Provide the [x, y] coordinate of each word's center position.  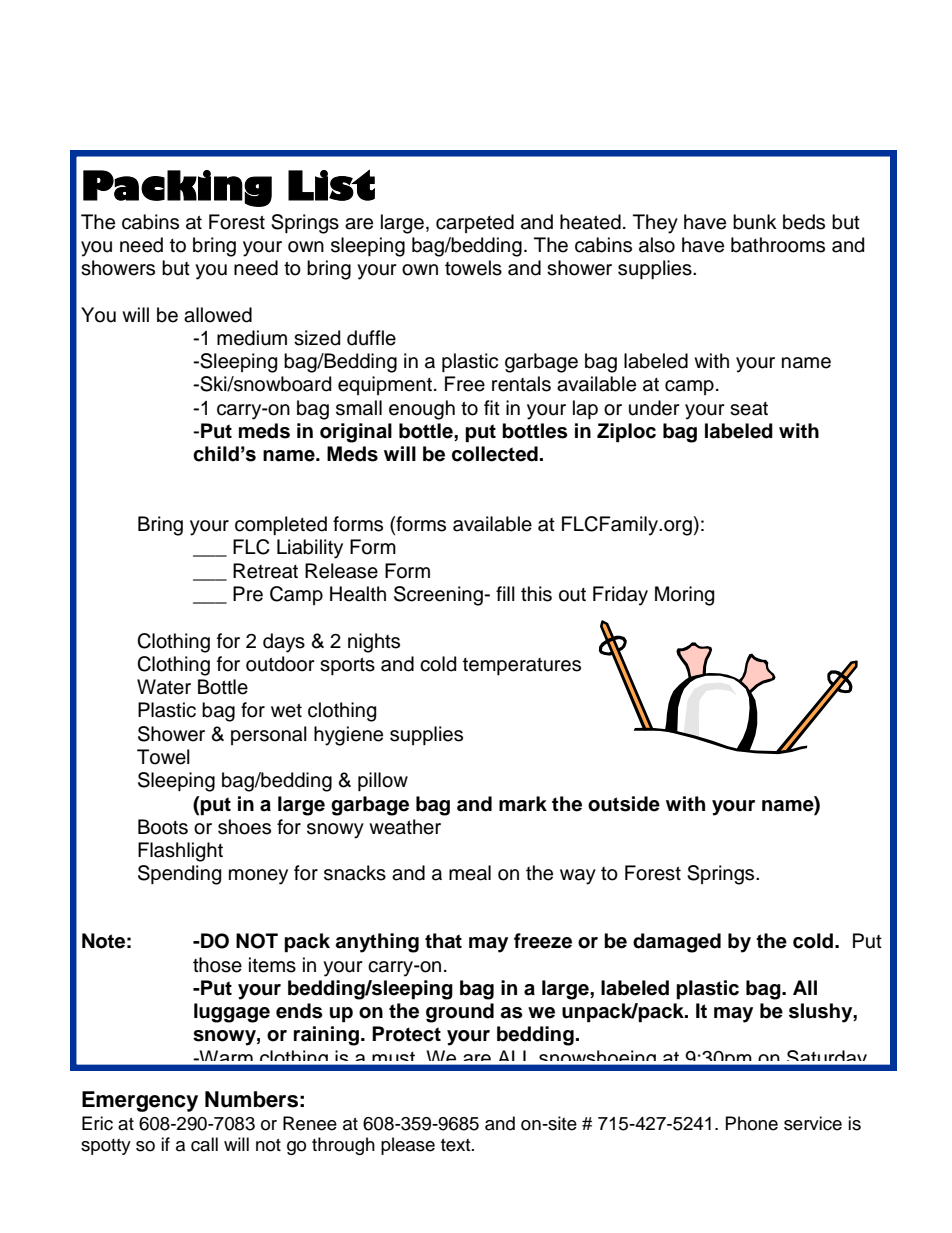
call [204, 1144]
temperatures [522, 666]
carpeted [475, 223]
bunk [755, 222]
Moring [684, 596]
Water [164, 687]
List [331, 185]
